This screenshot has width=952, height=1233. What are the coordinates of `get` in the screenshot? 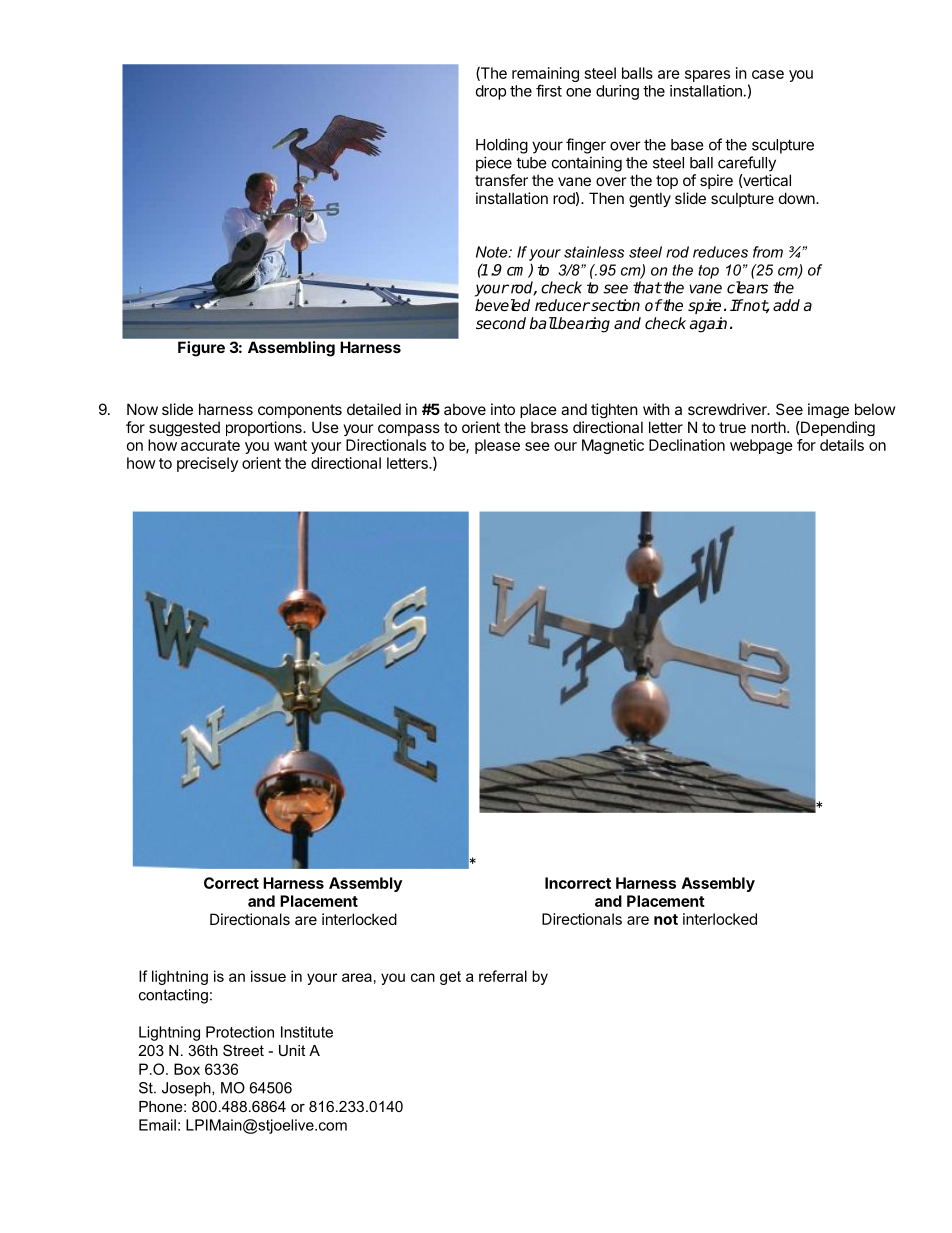 It's located at (450, 978).
